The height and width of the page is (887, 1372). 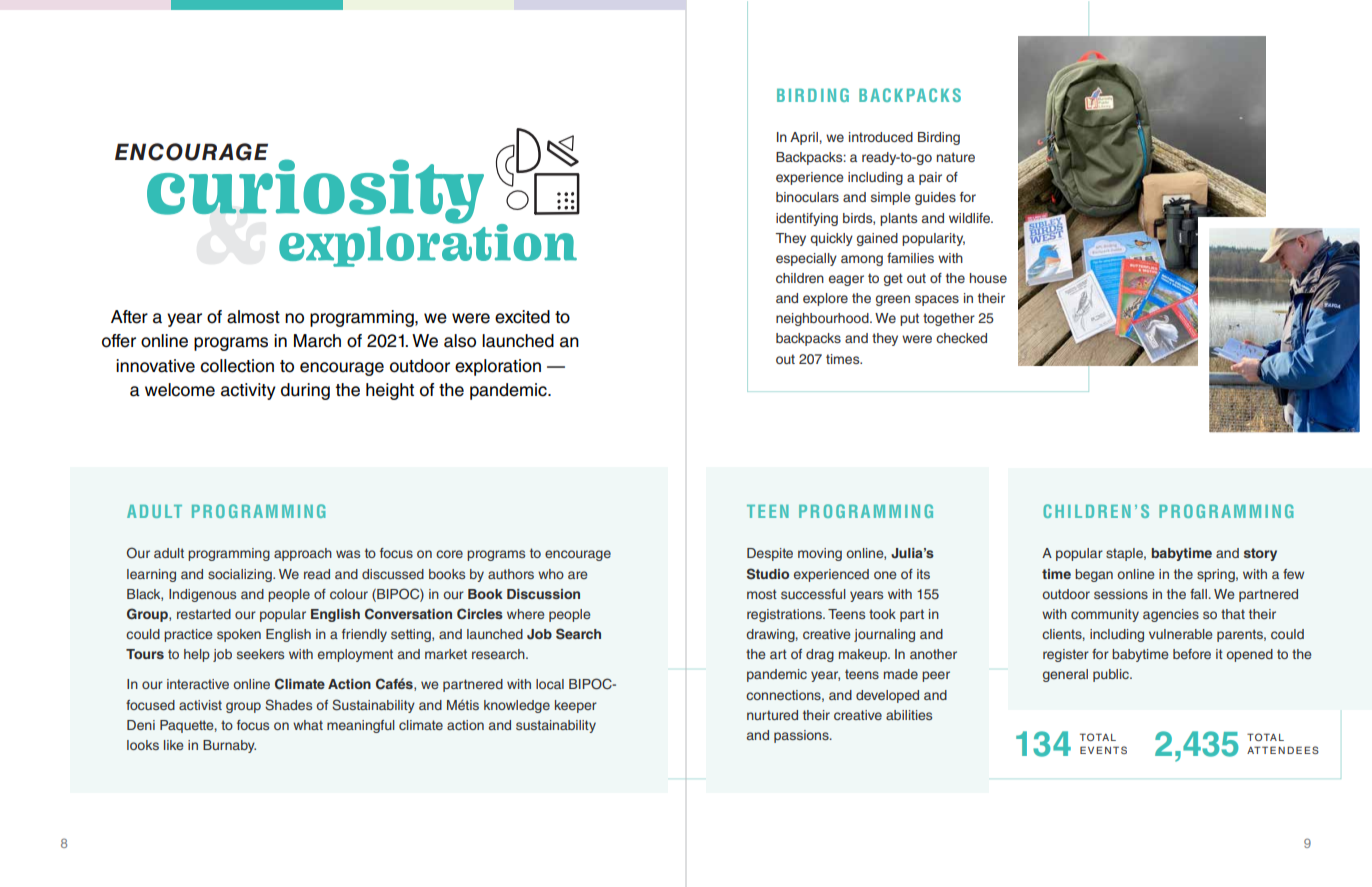 I want to click on Studio, so click(x=768, y=574).
